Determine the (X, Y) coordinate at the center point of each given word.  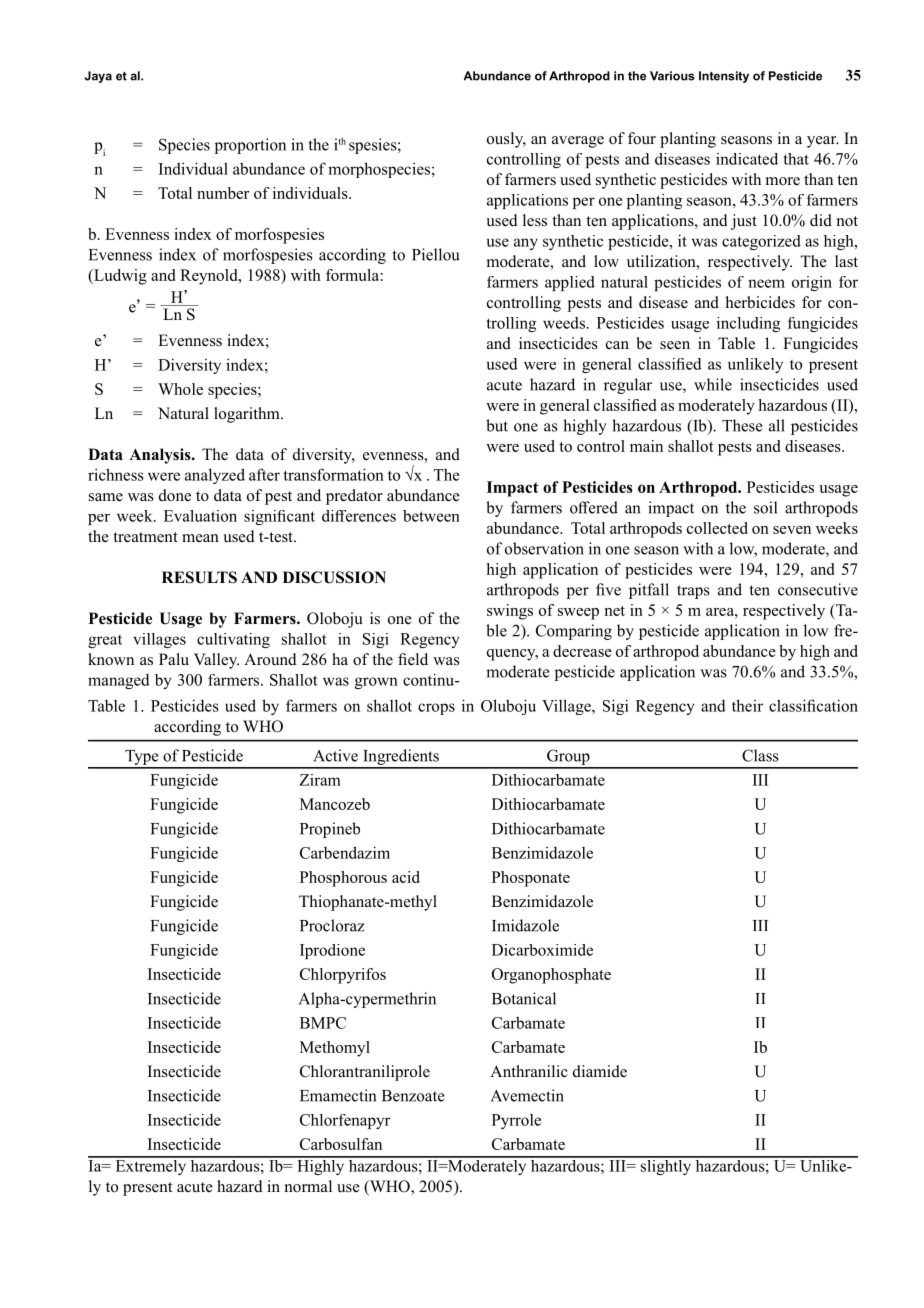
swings (510, 612)
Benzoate (413, 1096)
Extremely (151, 1166)
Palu (174, 659)
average (578, 142)
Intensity (724, 77)
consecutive (818, 589)
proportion (250, 146)
